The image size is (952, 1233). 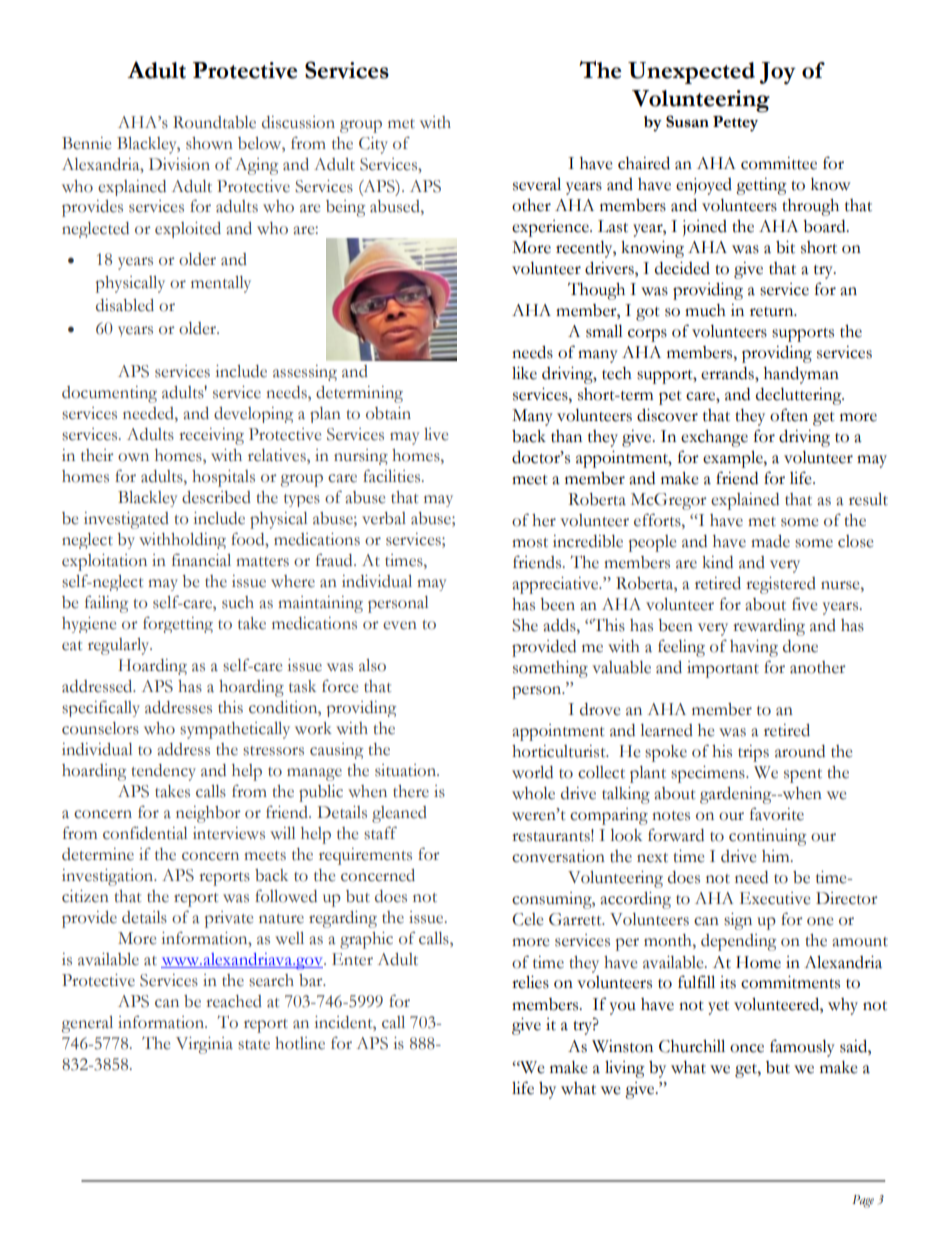 What do you see at coordinates (229, 919) in the page?
I see `private` at bounding box center [229, 919].
